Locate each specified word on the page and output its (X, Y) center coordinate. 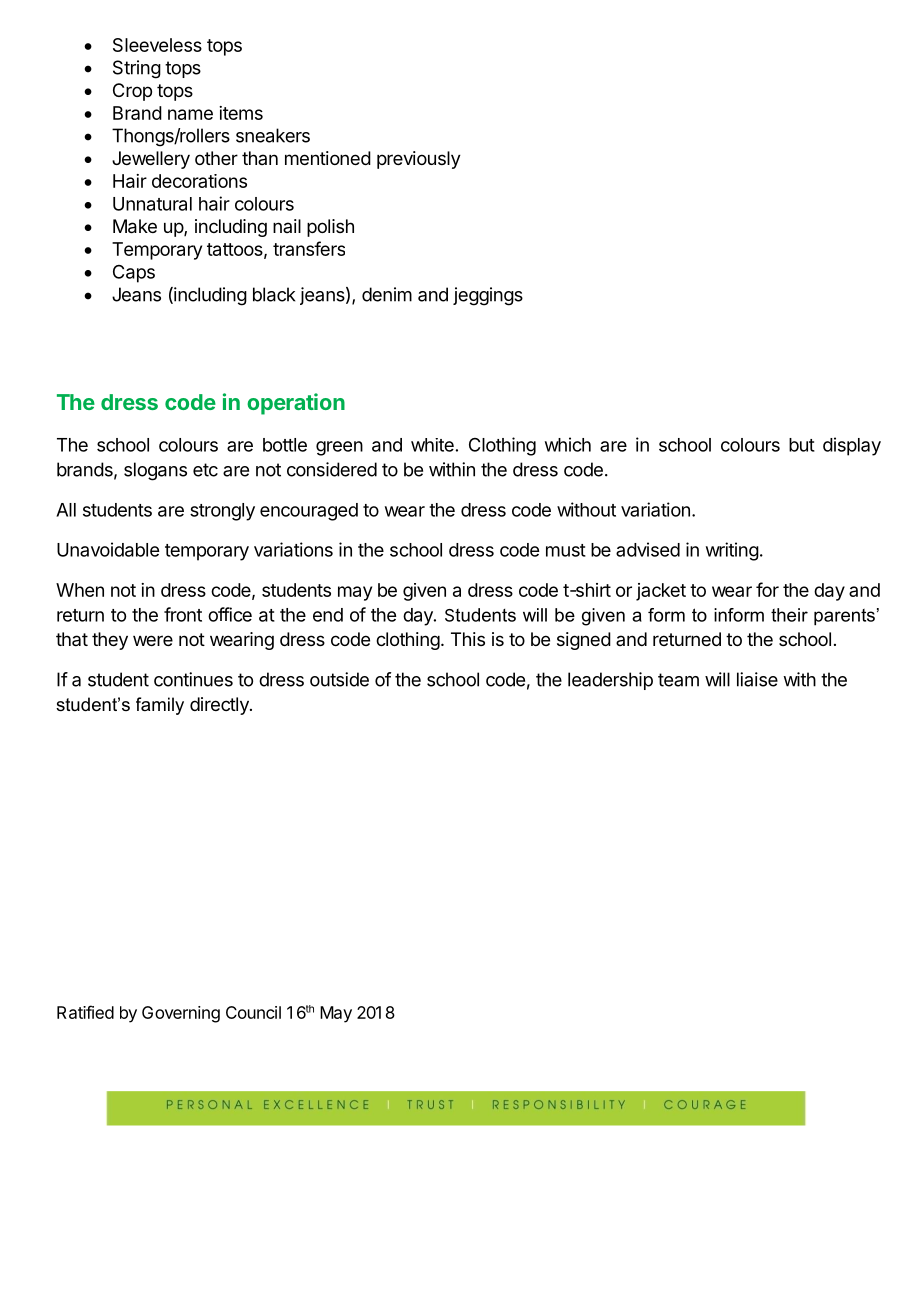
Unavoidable (108, 549)
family (160, 706)
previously (419, 160)
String (137, 69)
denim (387, 294)
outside (339, 679)
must (566, 550)
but (802, 445)
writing (732, 551)
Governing (181, 1014)
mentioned (328, 158)
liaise (757, 679)
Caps (134, 274)
